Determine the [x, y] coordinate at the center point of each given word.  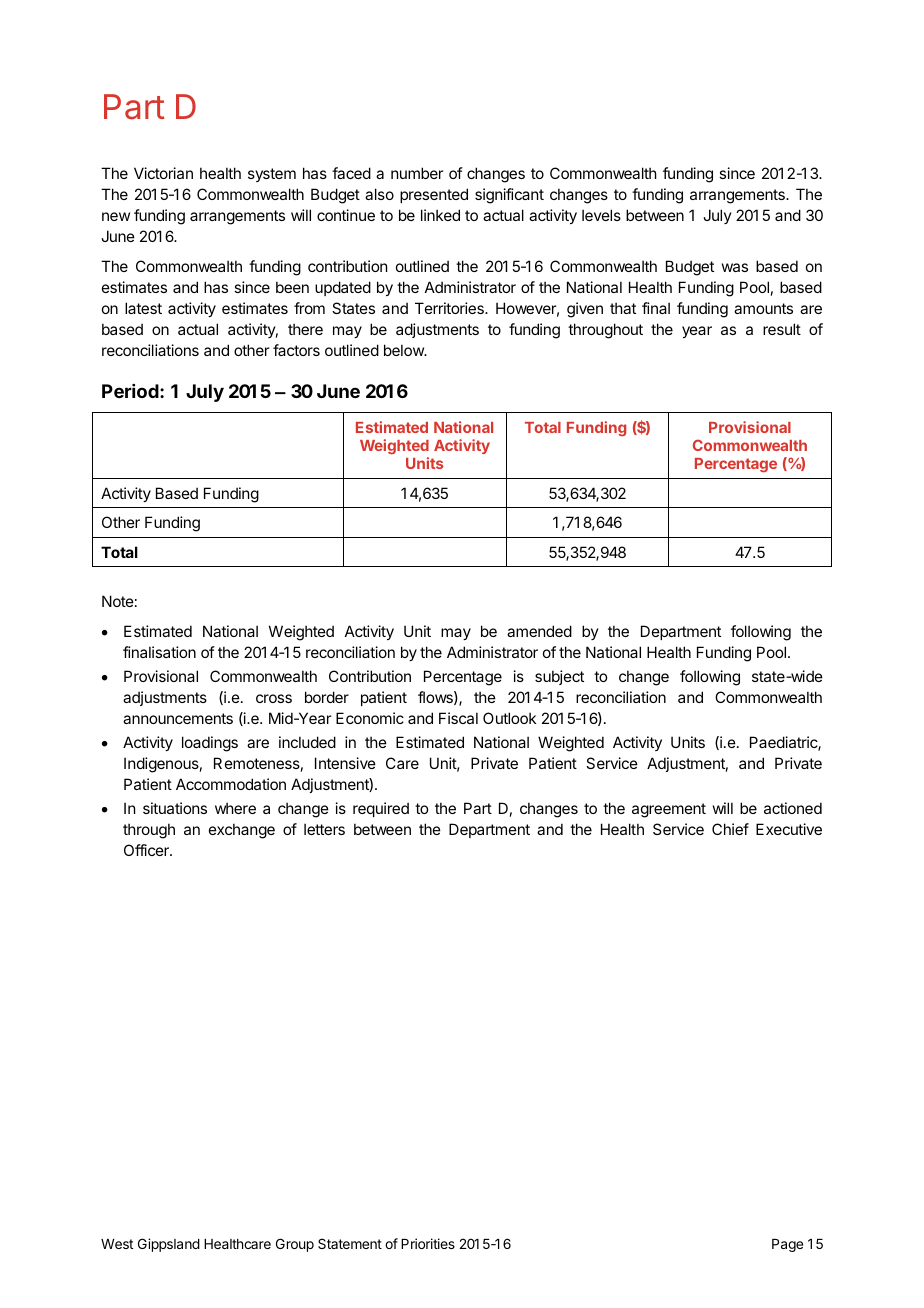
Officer [147, 850]
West [117, 1244]
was [735, 267]
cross [274, 698]
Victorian [163, 173]
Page [787, 1245]
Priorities [428, 1243]
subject [559, 677]
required [381, 809]
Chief [730, 829]
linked [440, 215]
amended [539, 631]
